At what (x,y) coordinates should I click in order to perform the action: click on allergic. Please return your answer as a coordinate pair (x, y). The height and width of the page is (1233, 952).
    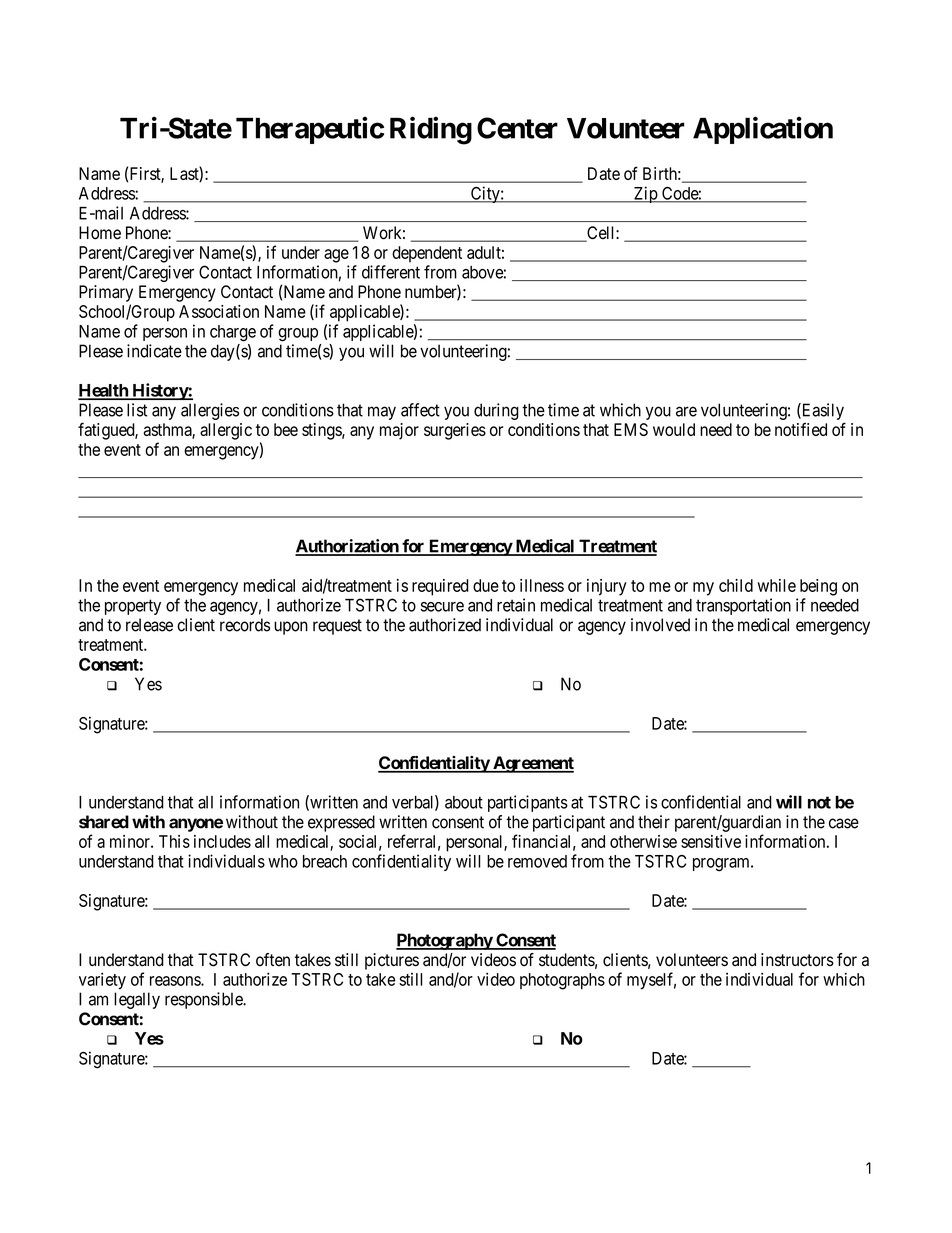
    Looking at the image, I should click on (226, 431).
